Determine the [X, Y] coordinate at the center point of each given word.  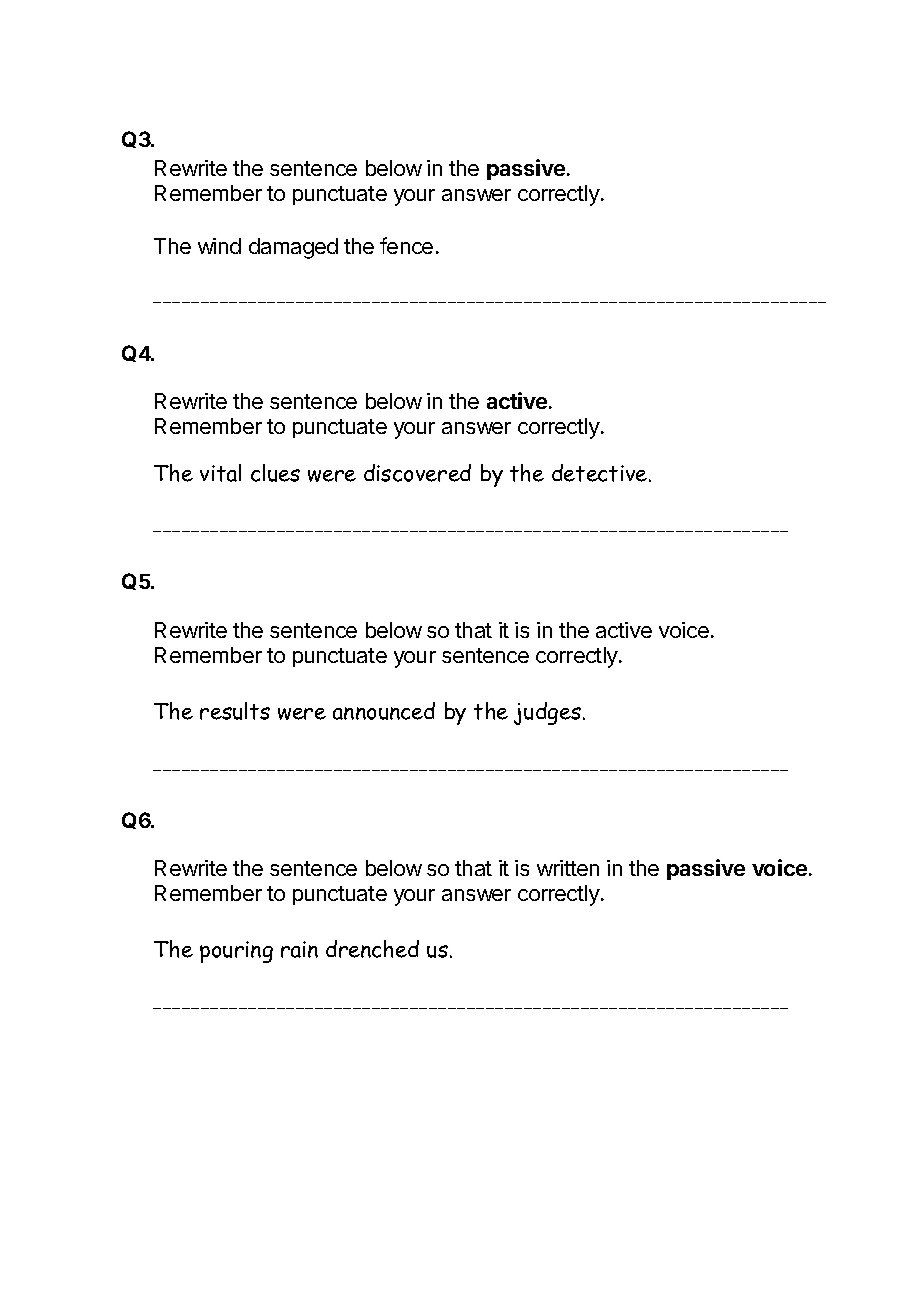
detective [601, 473]
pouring [236, 952]
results [235, 711]
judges [549, 713]
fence [406, 245]
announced [384, 711]
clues [275, 473]
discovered [417, 473]
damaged [293, 248]
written [568, 868]
